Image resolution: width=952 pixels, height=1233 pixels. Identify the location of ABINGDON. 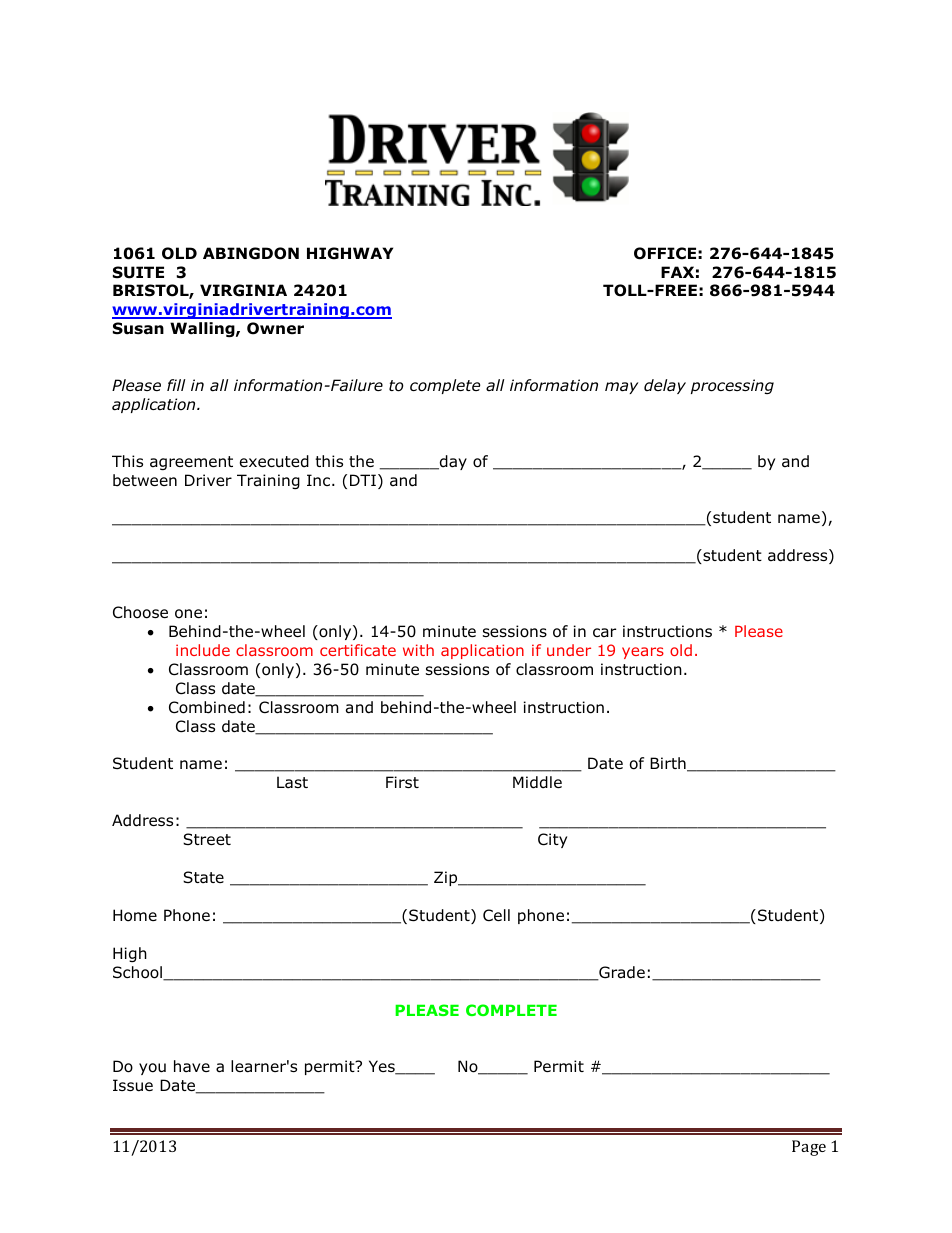
(251, 253).
